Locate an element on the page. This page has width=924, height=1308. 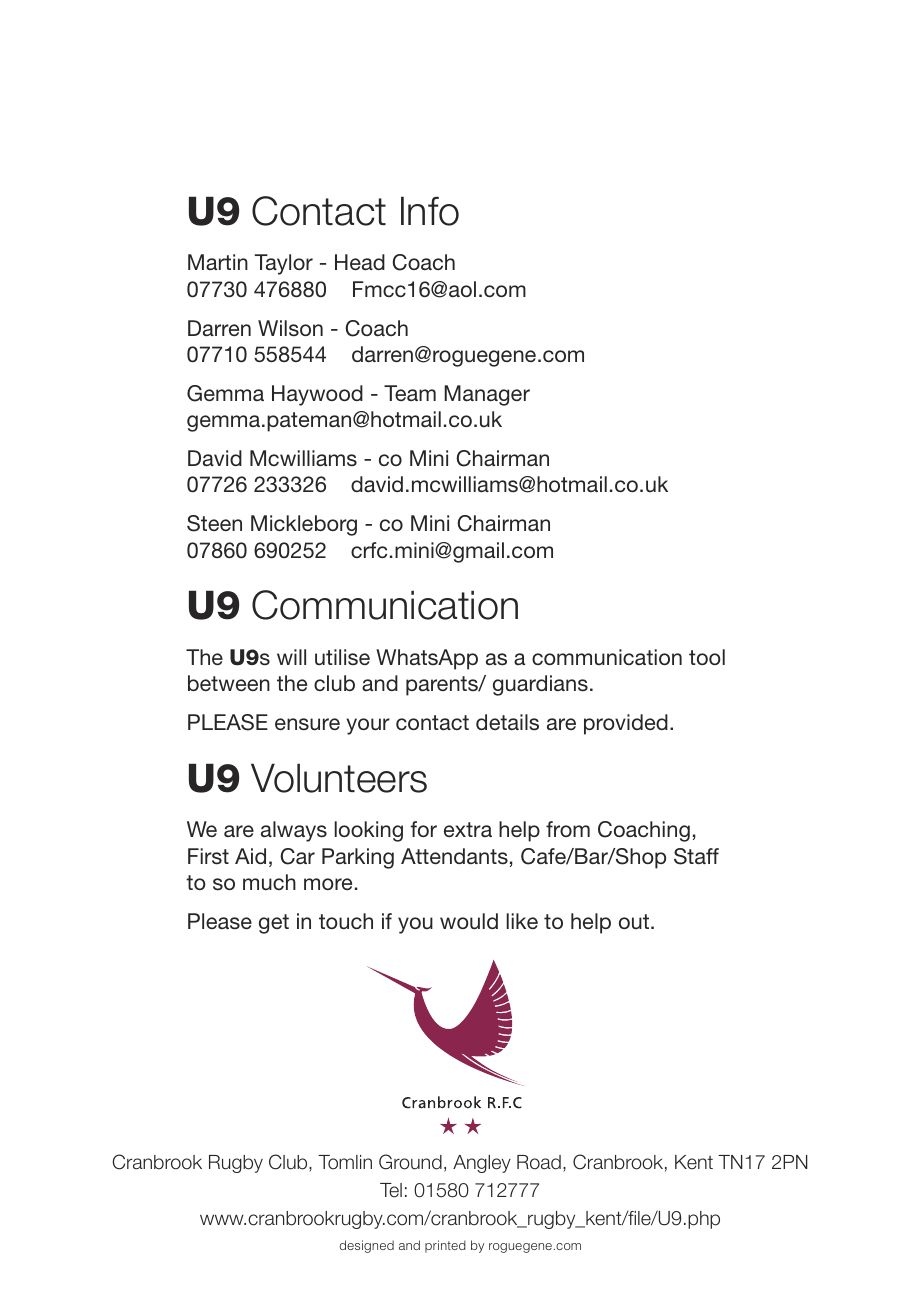
details is located at coordinates (507, 722).
